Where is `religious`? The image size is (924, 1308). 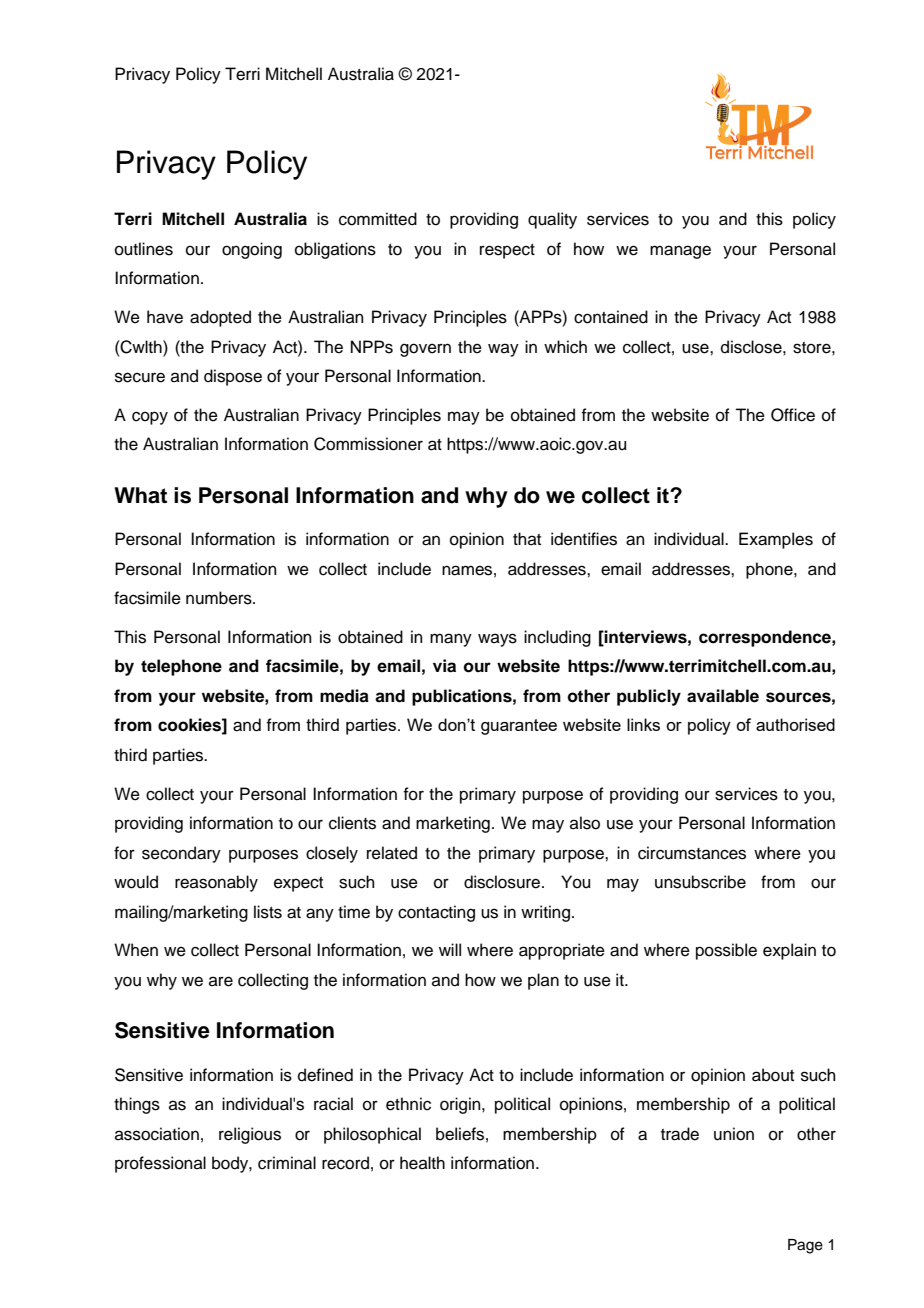 religious is located at coordinates (250, 1135).
